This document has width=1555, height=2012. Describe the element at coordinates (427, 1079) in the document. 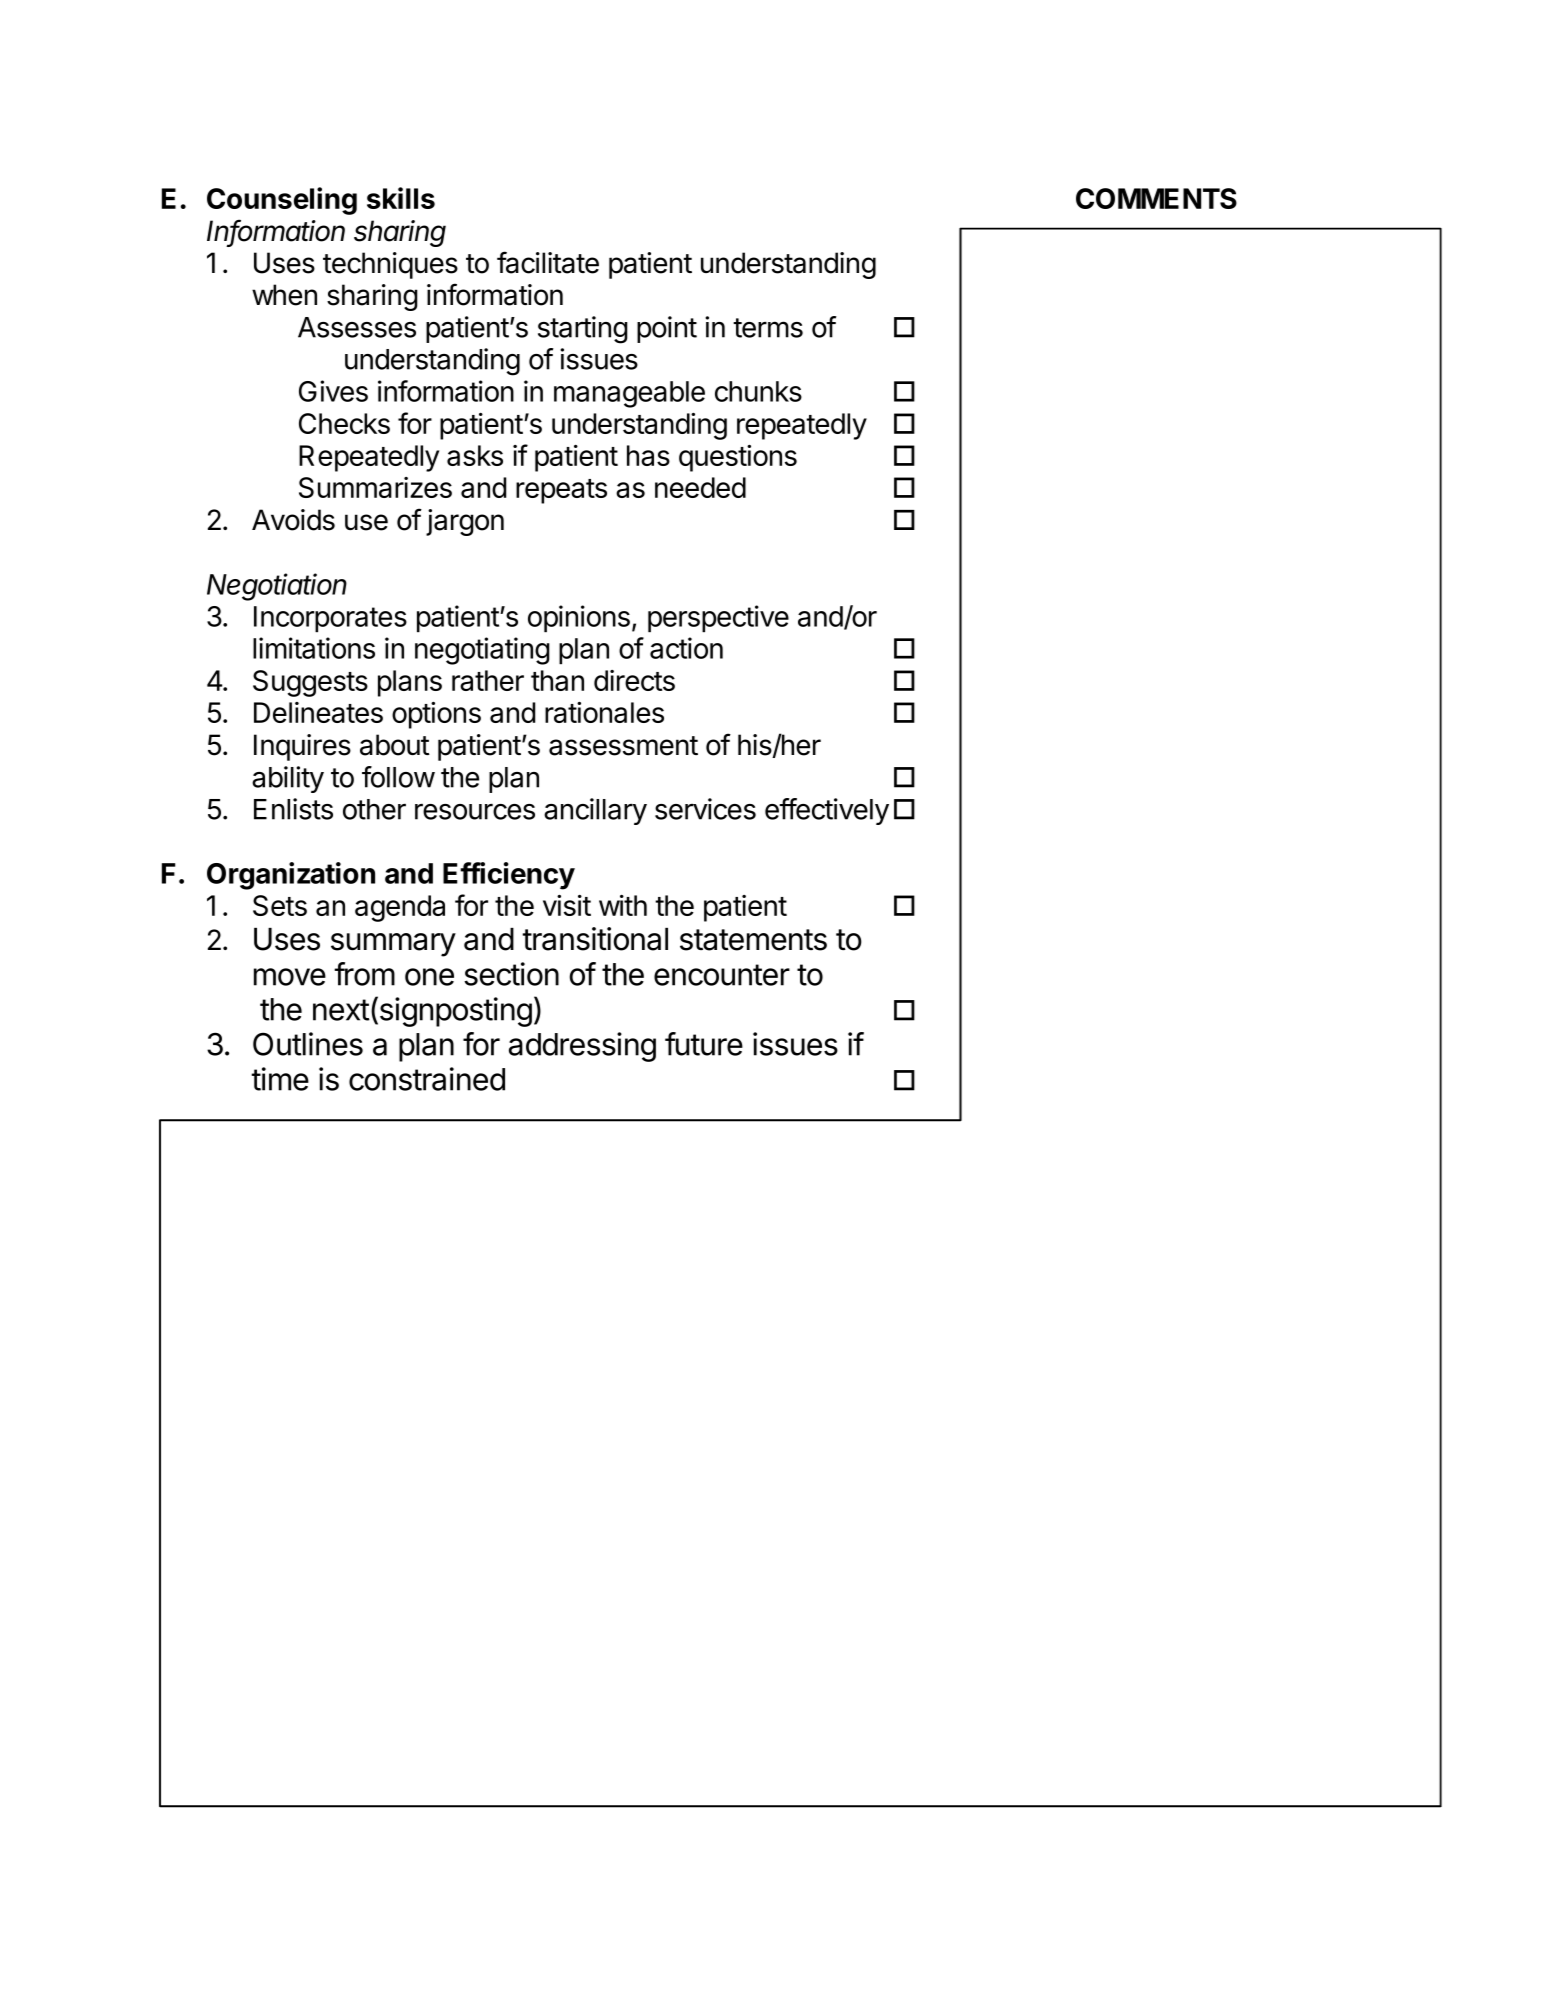

I see `constrained` at that location.
